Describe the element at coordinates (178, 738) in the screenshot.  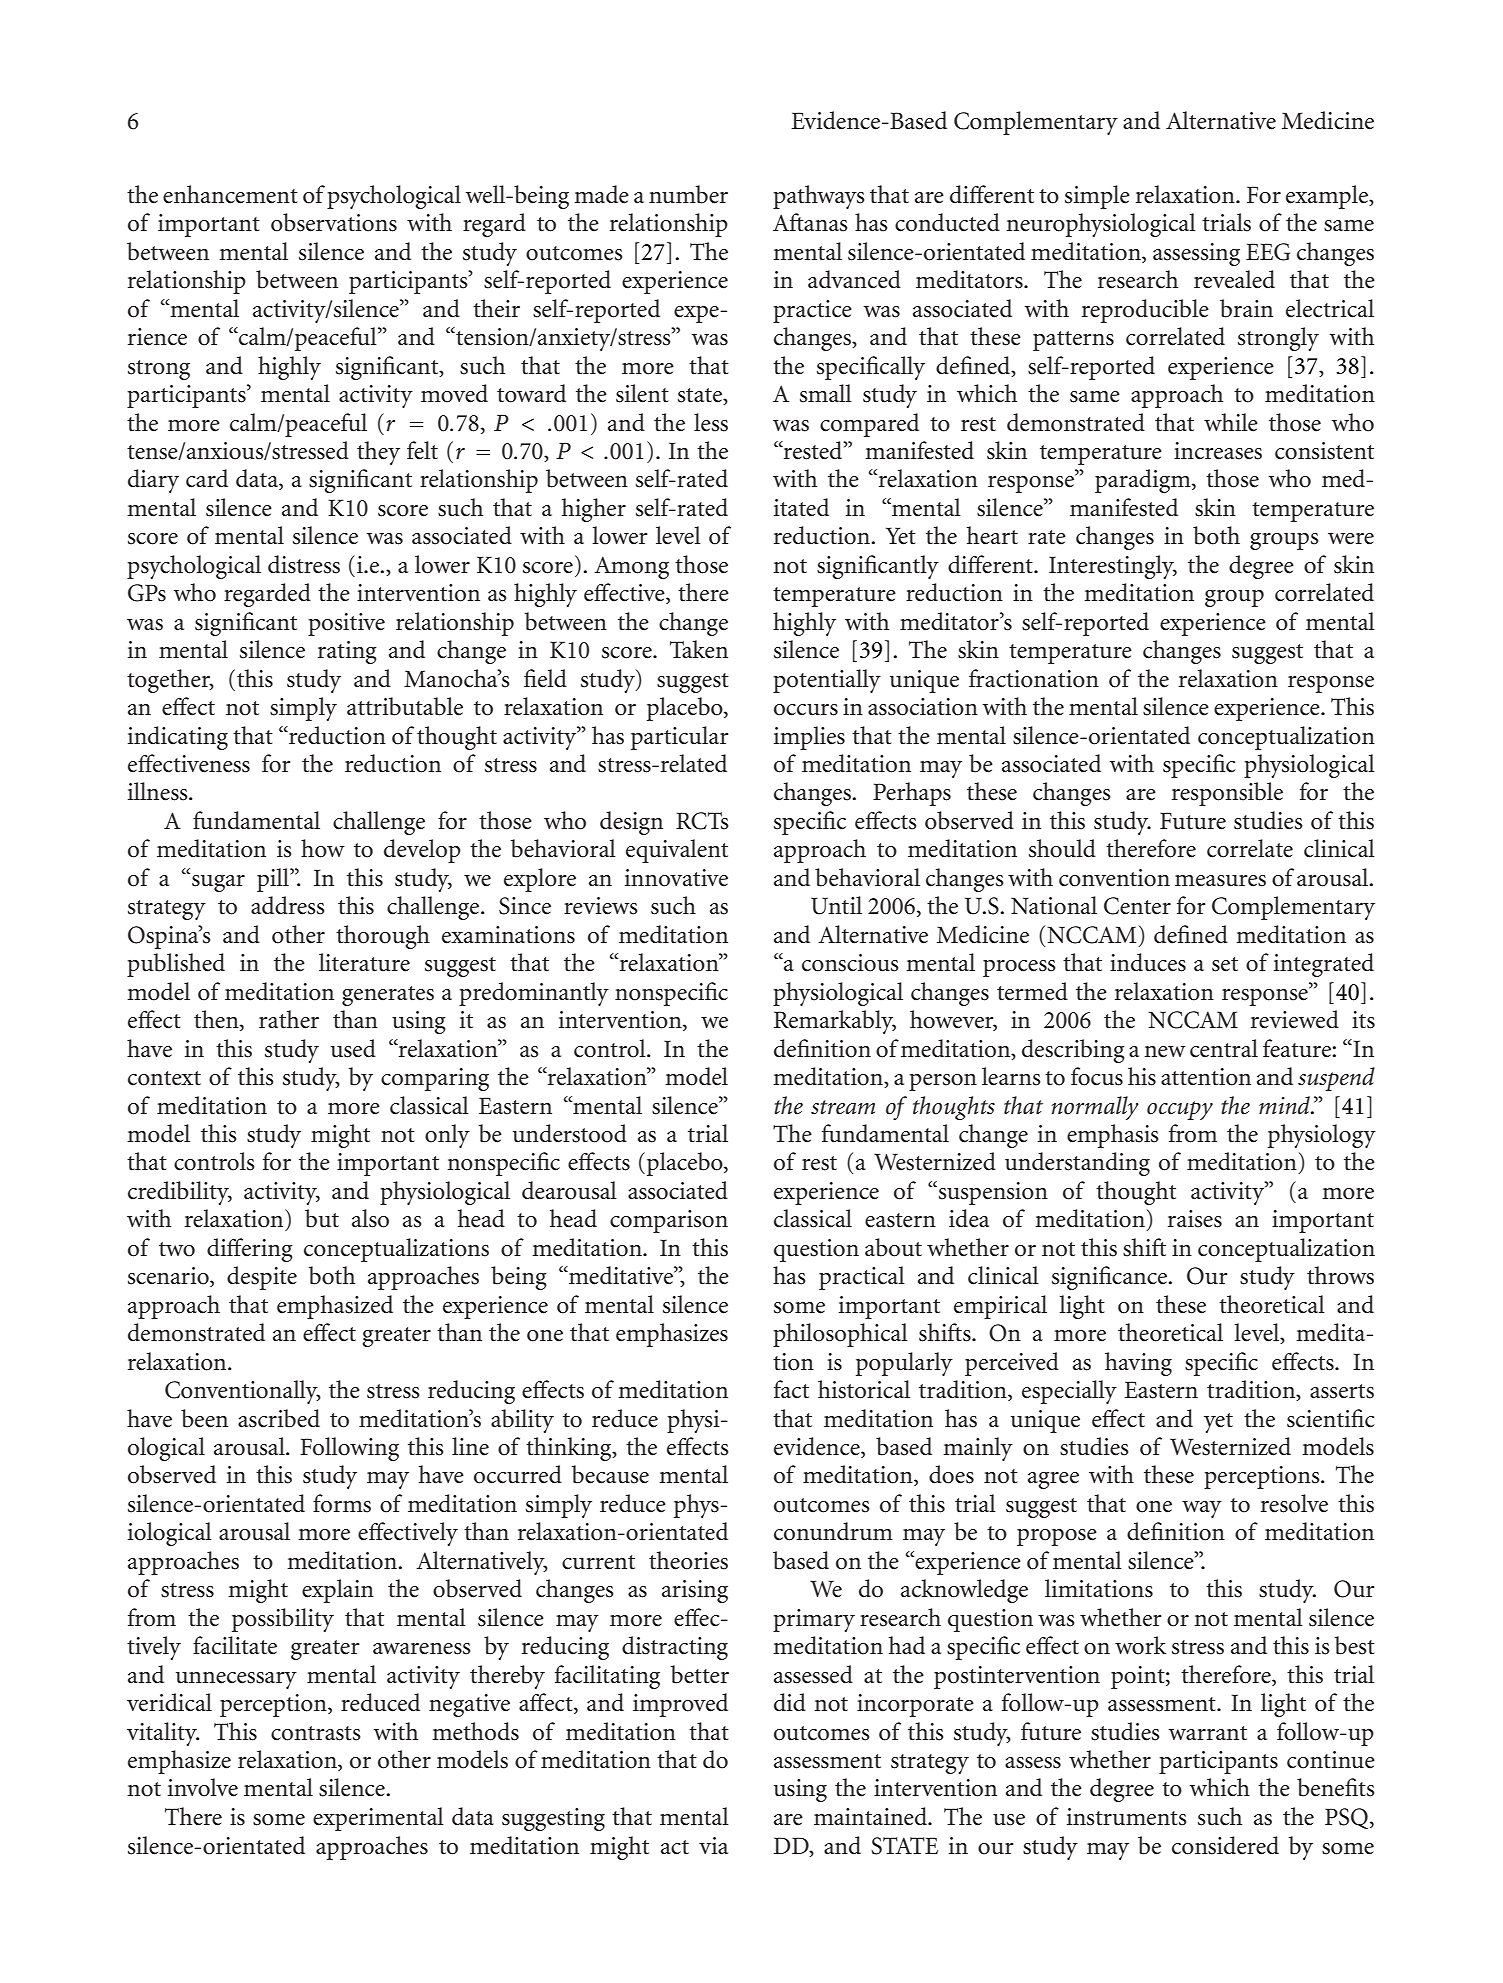
I see `indicating` at that location.
